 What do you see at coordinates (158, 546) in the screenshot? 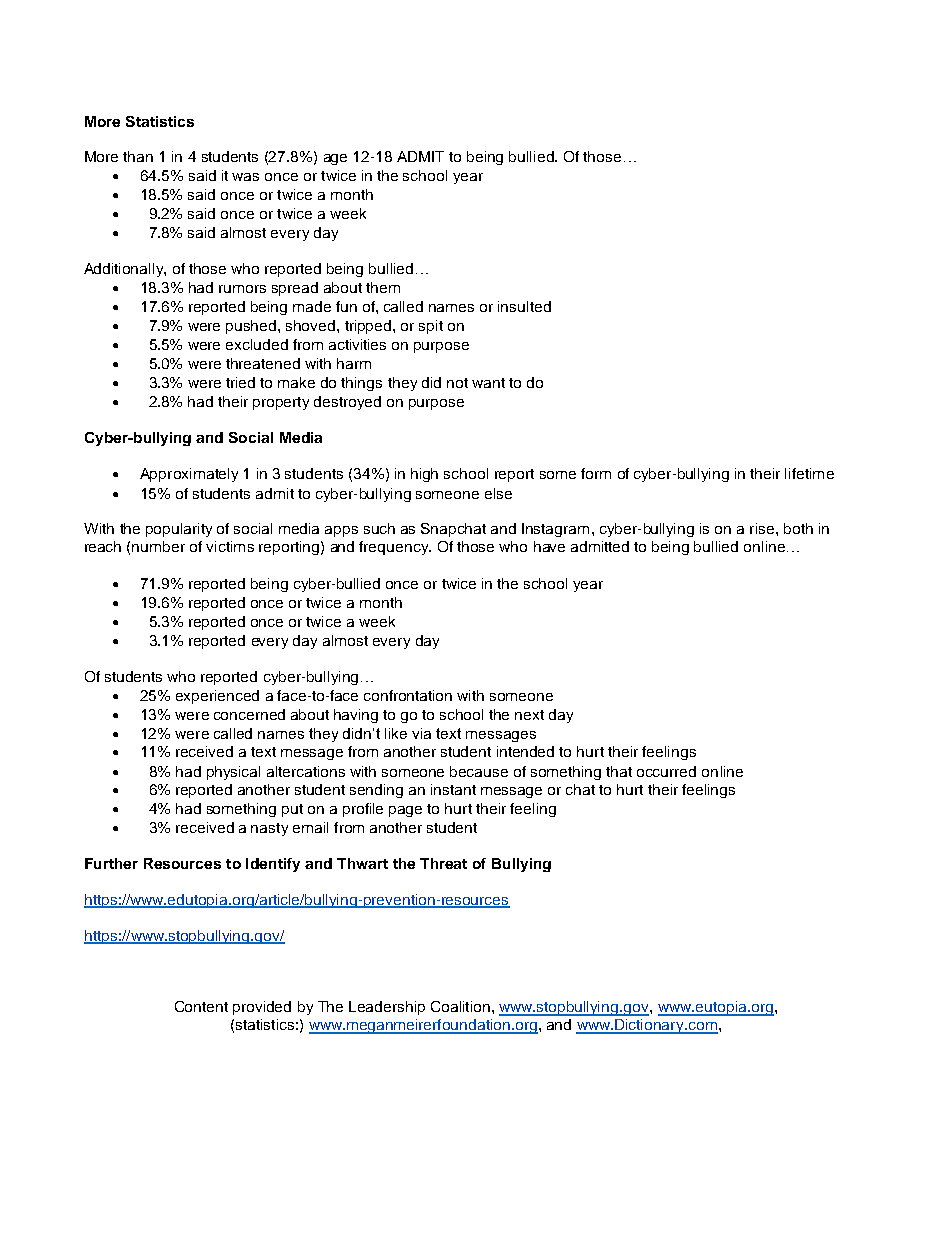
I see `number` at bounding box center [158, 546].
